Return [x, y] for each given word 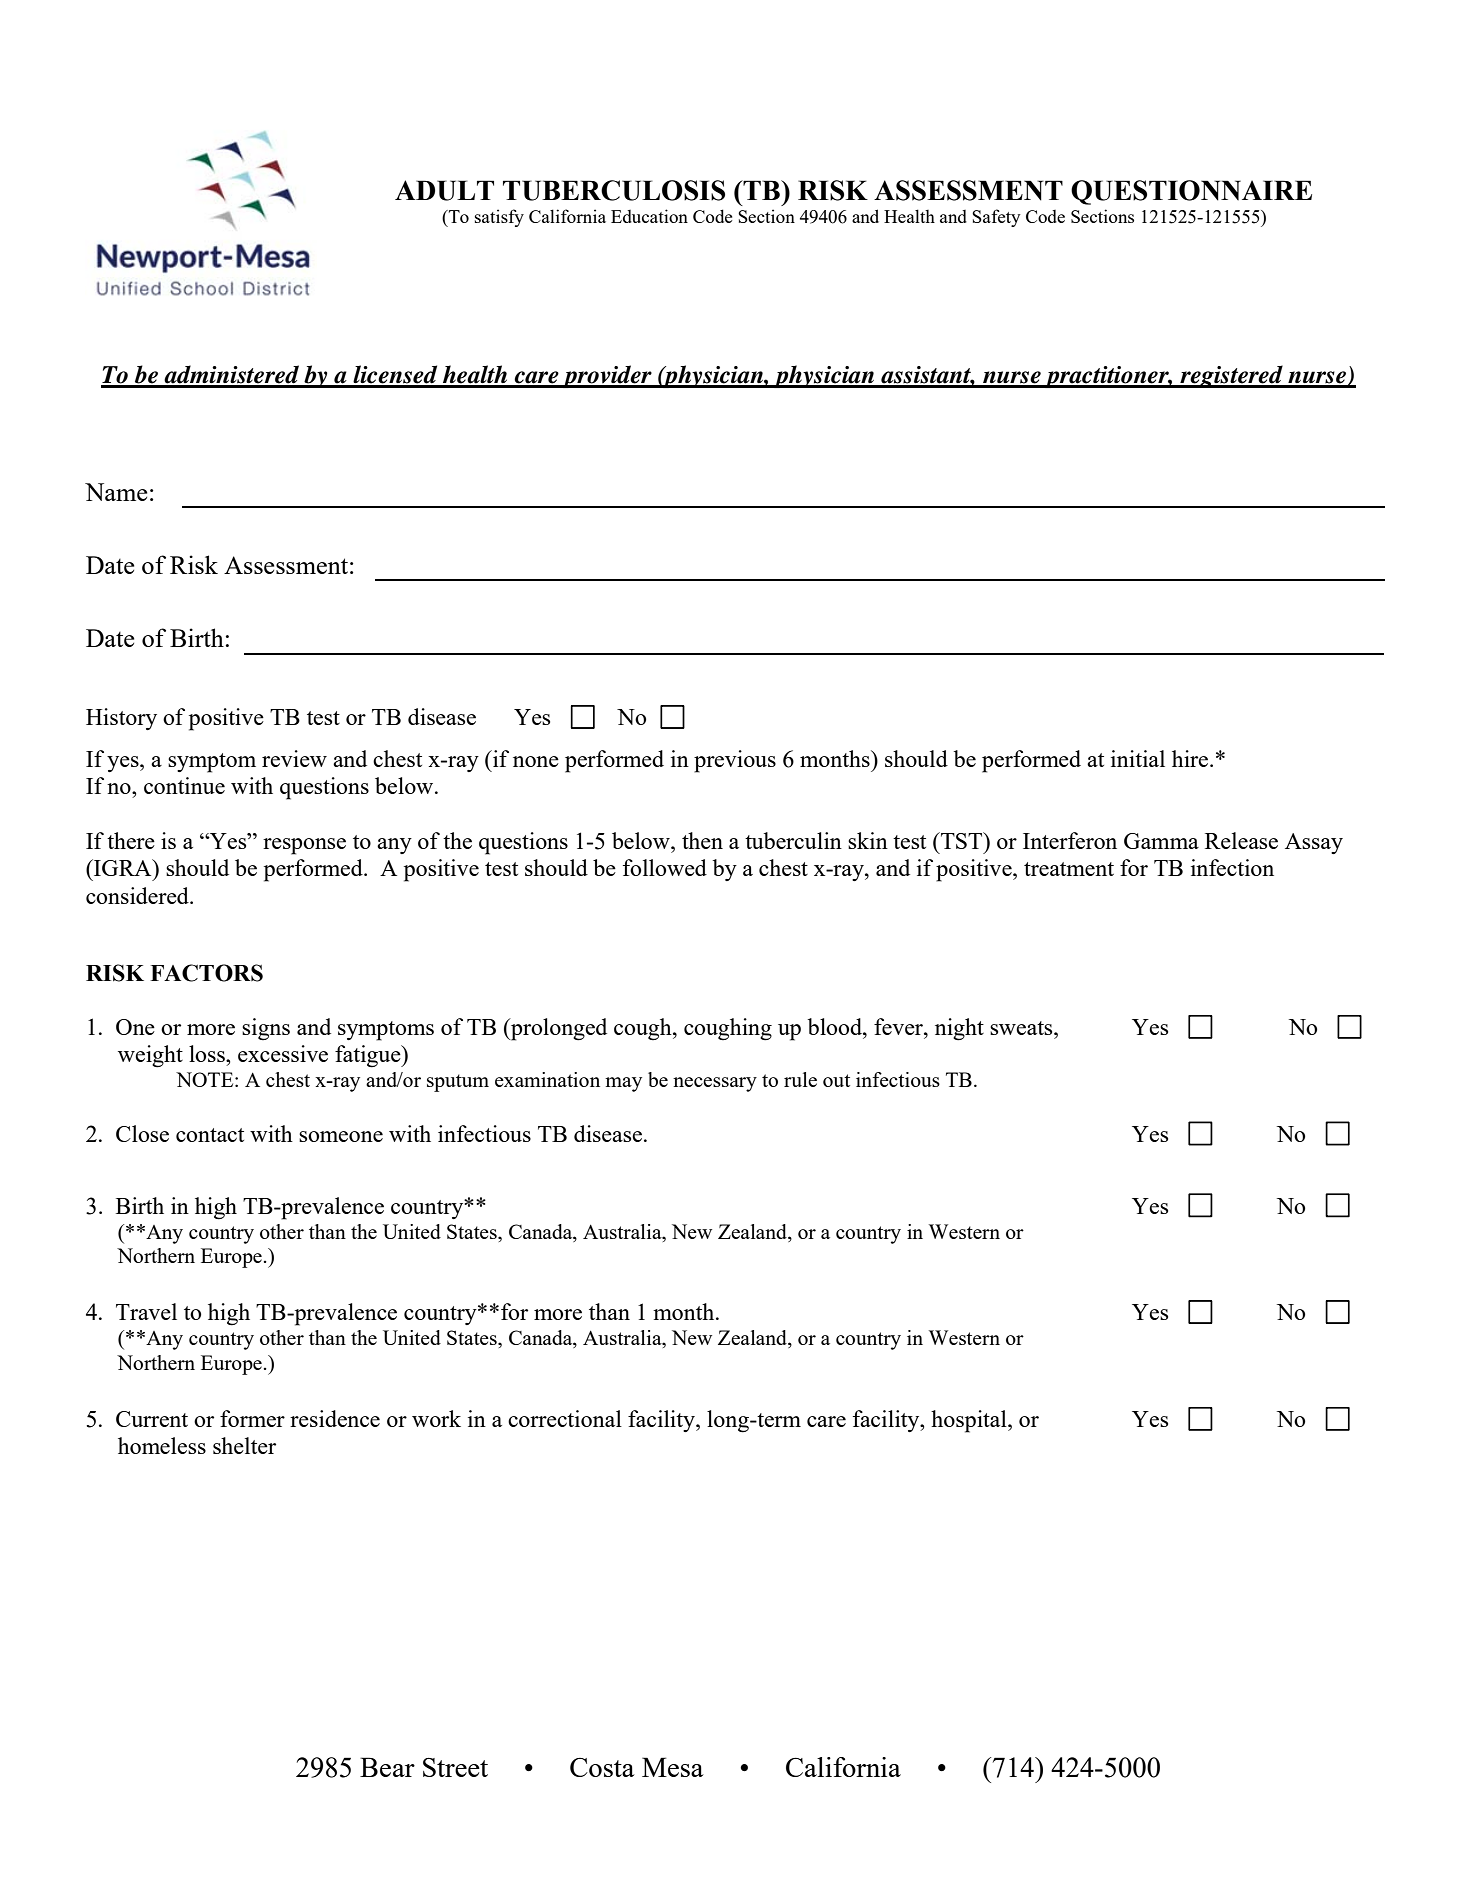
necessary [715, 1084]
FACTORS [206, 973]
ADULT [444, 190]
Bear [387, 1767]
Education [649, 216]
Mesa [673, 1767]
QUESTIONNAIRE [1191, 192]
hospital [970, 1421]
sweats [1022, 1028]
